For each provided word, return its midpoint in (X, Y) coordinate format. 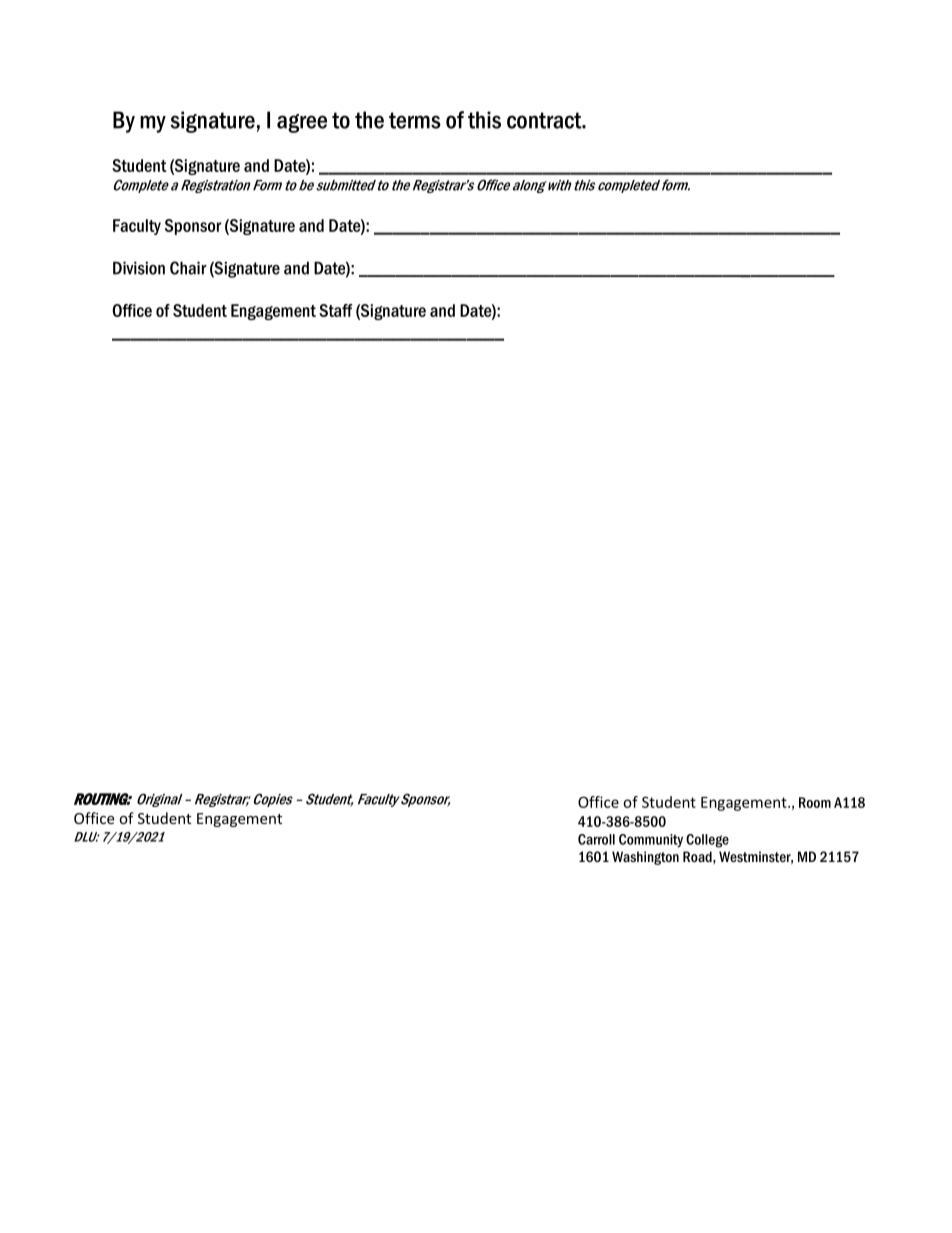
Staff (336, 310)
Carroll (596, 839)
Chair (188, 268)
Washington (645, 858)
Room (815, 802)
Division (139, 268)
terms (415, 120)
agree (302, 123)
